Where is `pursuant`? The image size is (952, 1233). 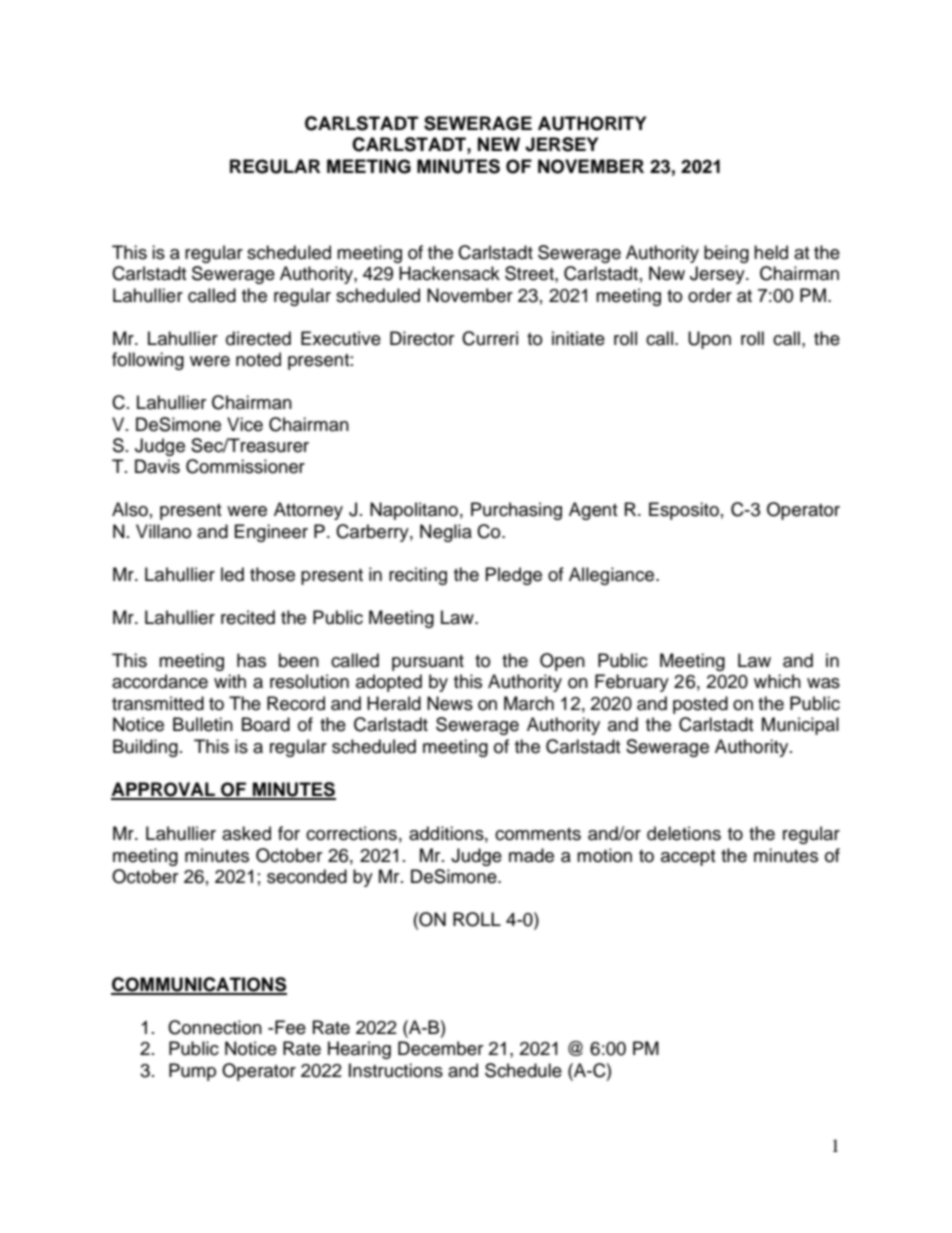
pursuant is located at coordinates (428, 663).
